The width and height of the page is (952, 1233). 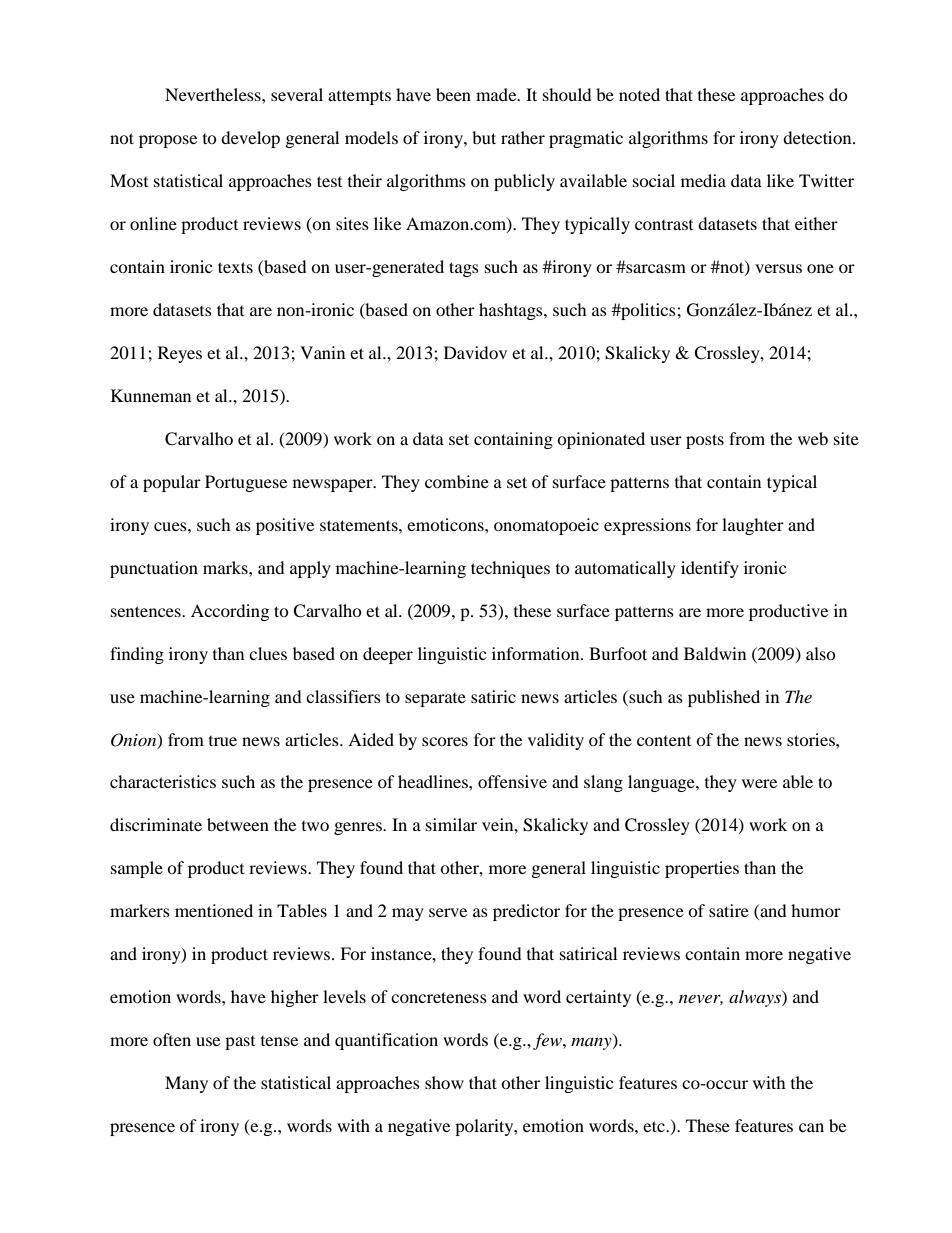 I want to click on past, so click(x=240, y=1043).
